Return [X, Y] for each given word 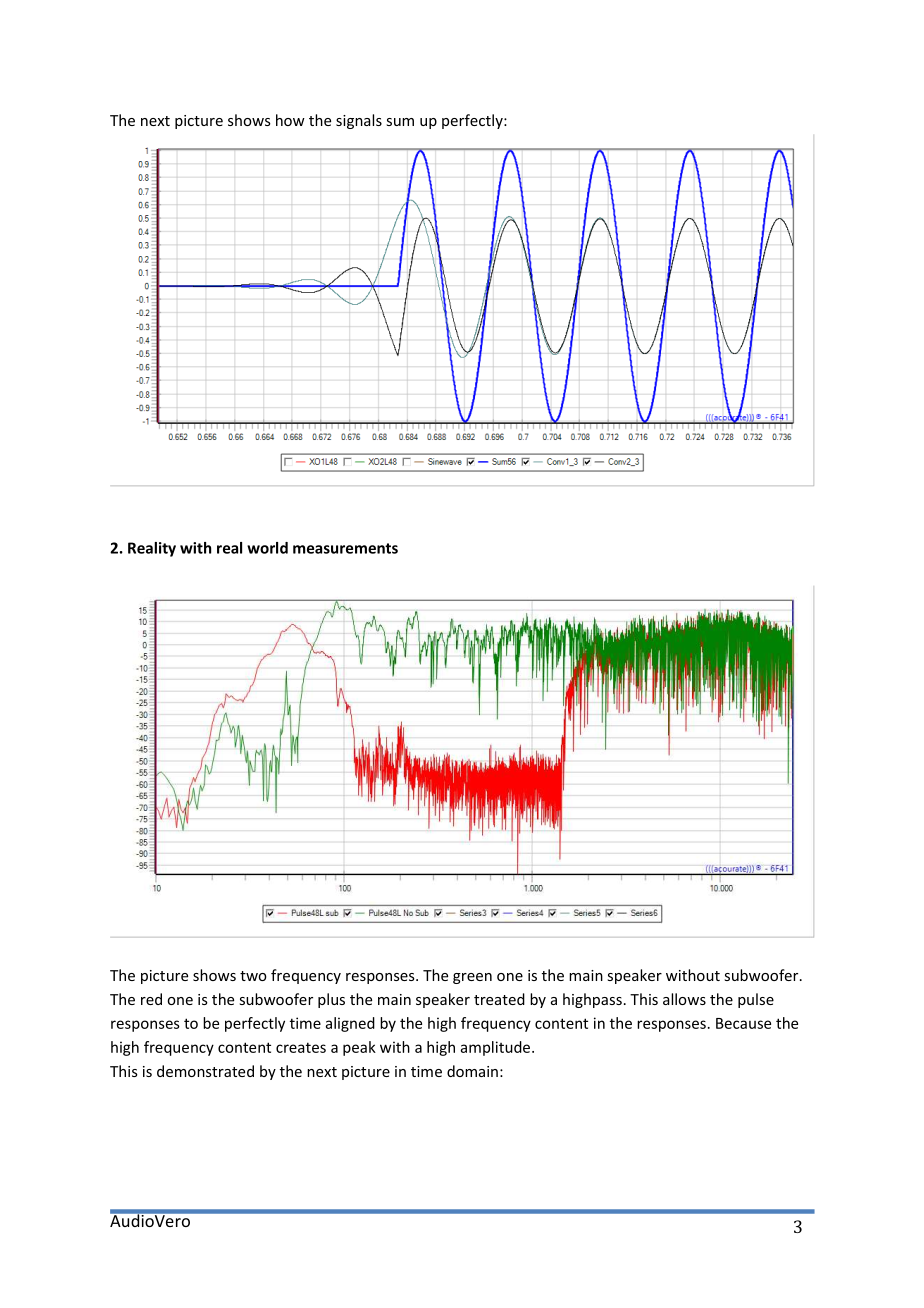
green [472, 978]
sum [400, 122]
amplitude [495, 1048]
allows [684, 999]
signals [359, 121]
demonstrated [205, 1071]
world [267, 548]
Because [743, 1023]
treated [499, 999]
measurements [345, 548]
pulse [756, 1000]
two [253, 976]
